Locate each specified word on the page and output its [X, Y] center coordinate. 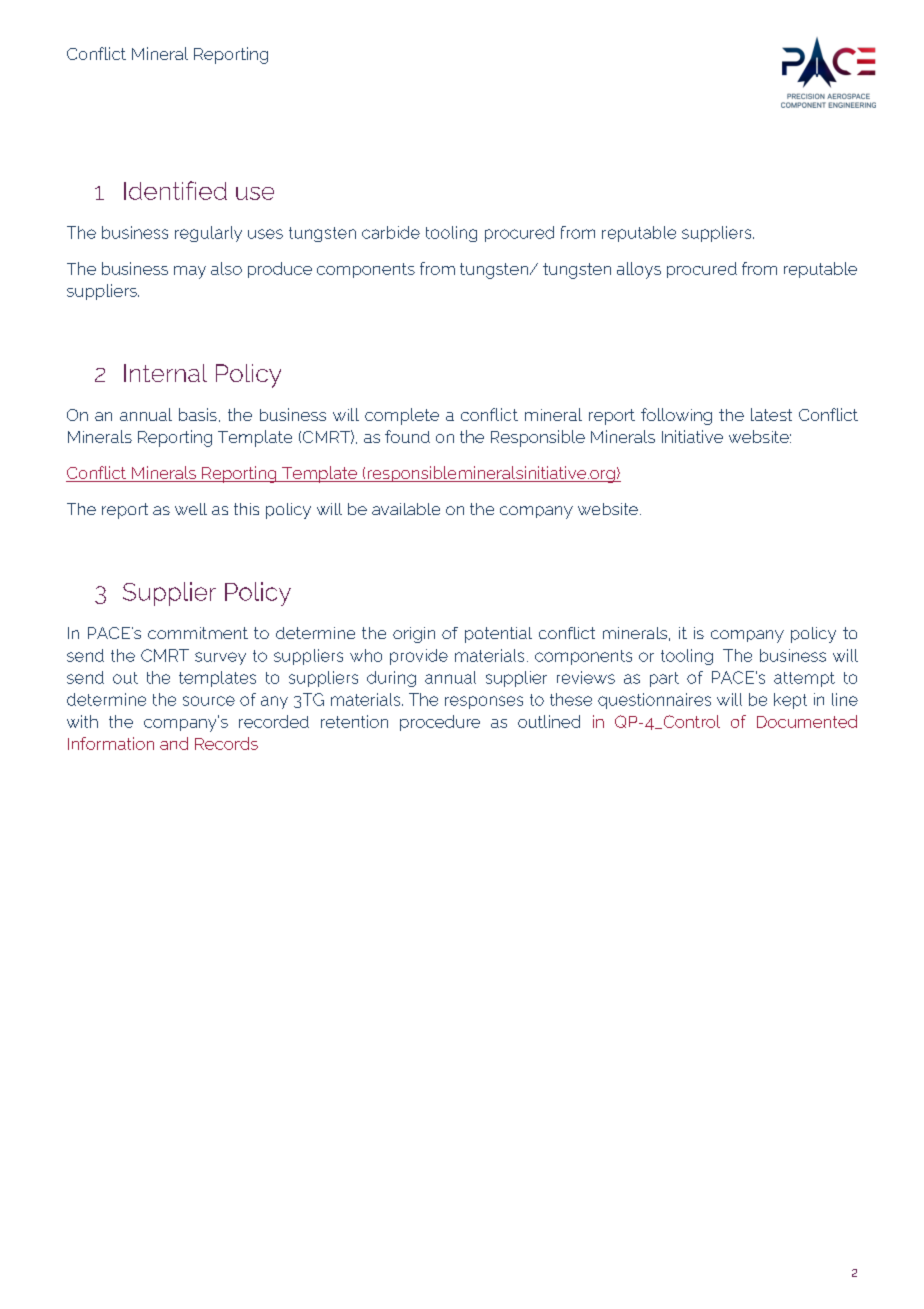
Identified [175, 190]
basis [198, 414]
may [190, 272]
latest [771, 414]
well [191, 509]
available [406, 509]
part [664, 679]
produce [280, 270]
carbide [391, 232]
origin [414, 635]
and [174, 743]
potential [498, 635]
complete [402, 416]
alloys [639, 270]
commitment [198, 633]
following [676, 416]
